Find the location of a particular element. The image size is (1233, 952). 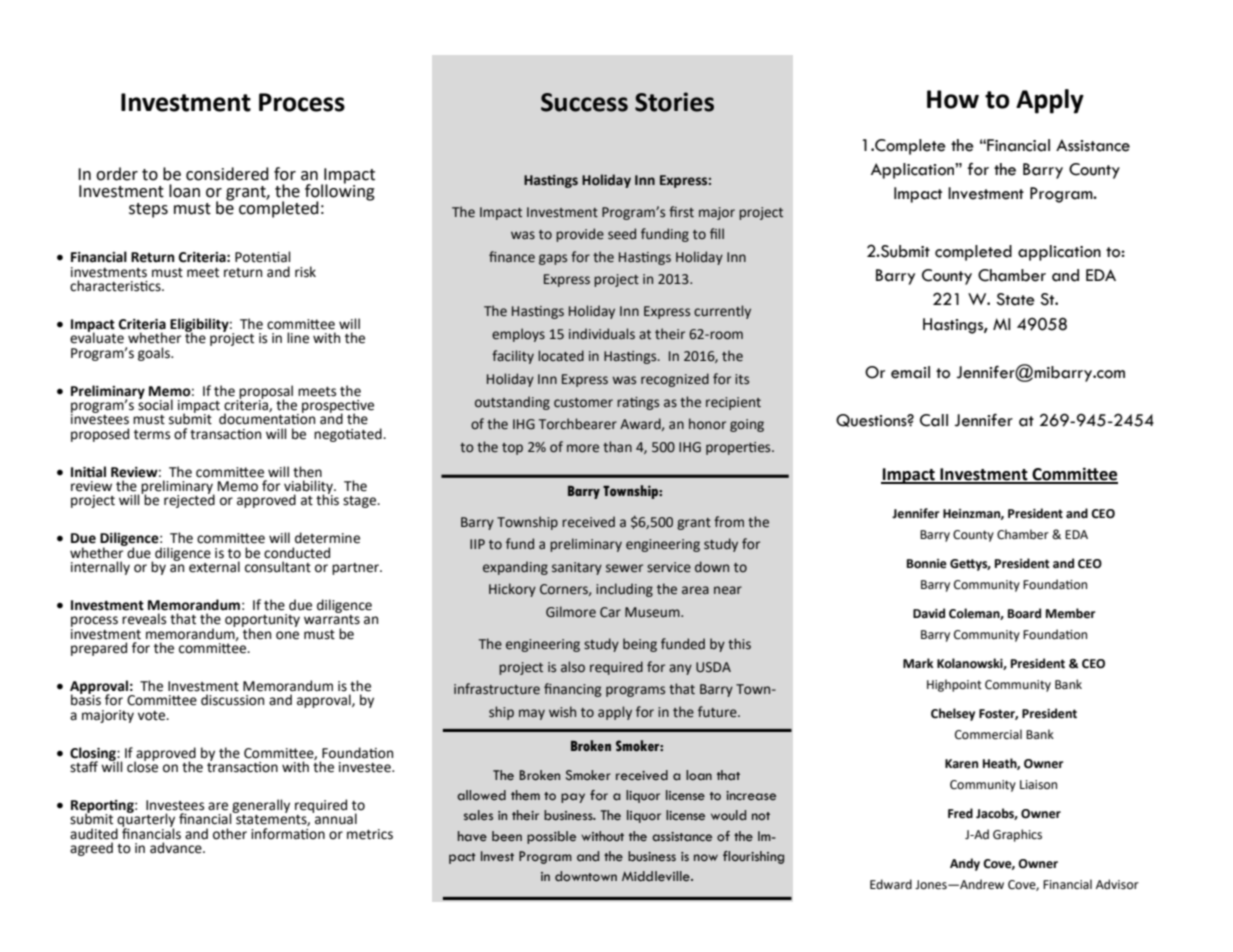

possible is located at coordinates (551, 837).
